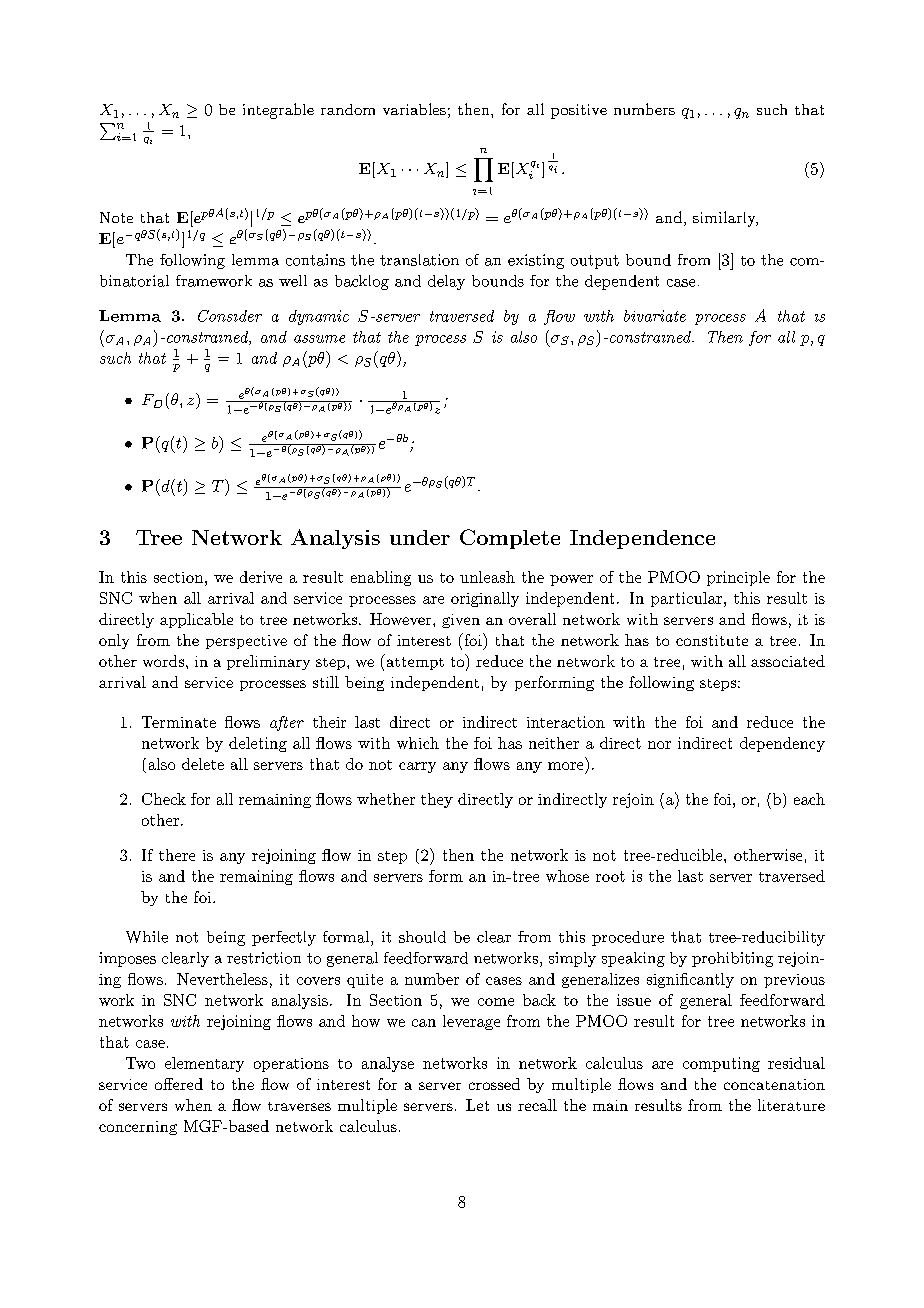  I want to click on they, so click(437, 800).
